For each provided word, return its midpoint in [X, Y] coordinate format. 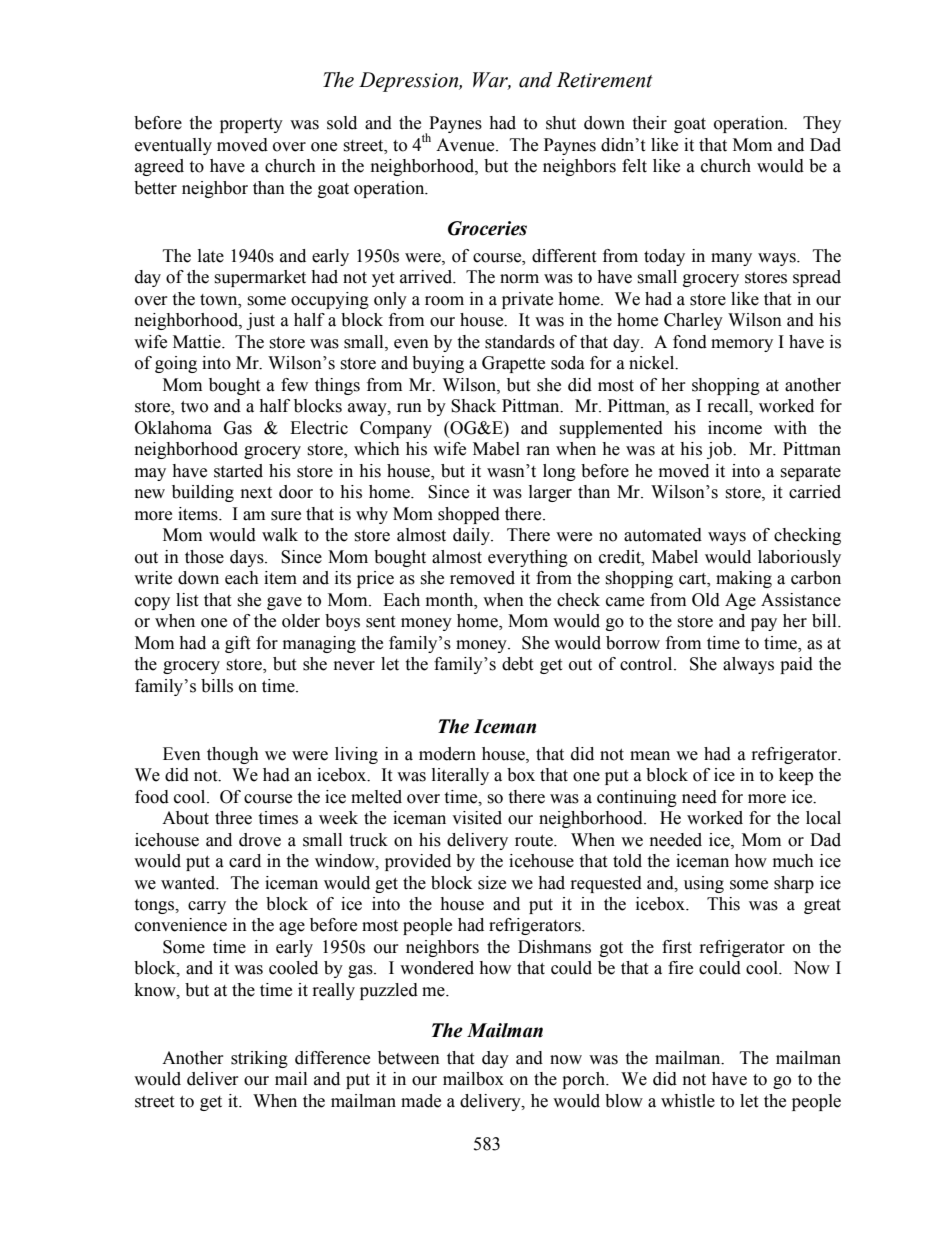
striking [259, 1059]
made [421, 1101]
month [451, 600]
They [822, 124]
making [744, 579]
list [187, 600]
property [251, 125]
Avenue [466, 145]
